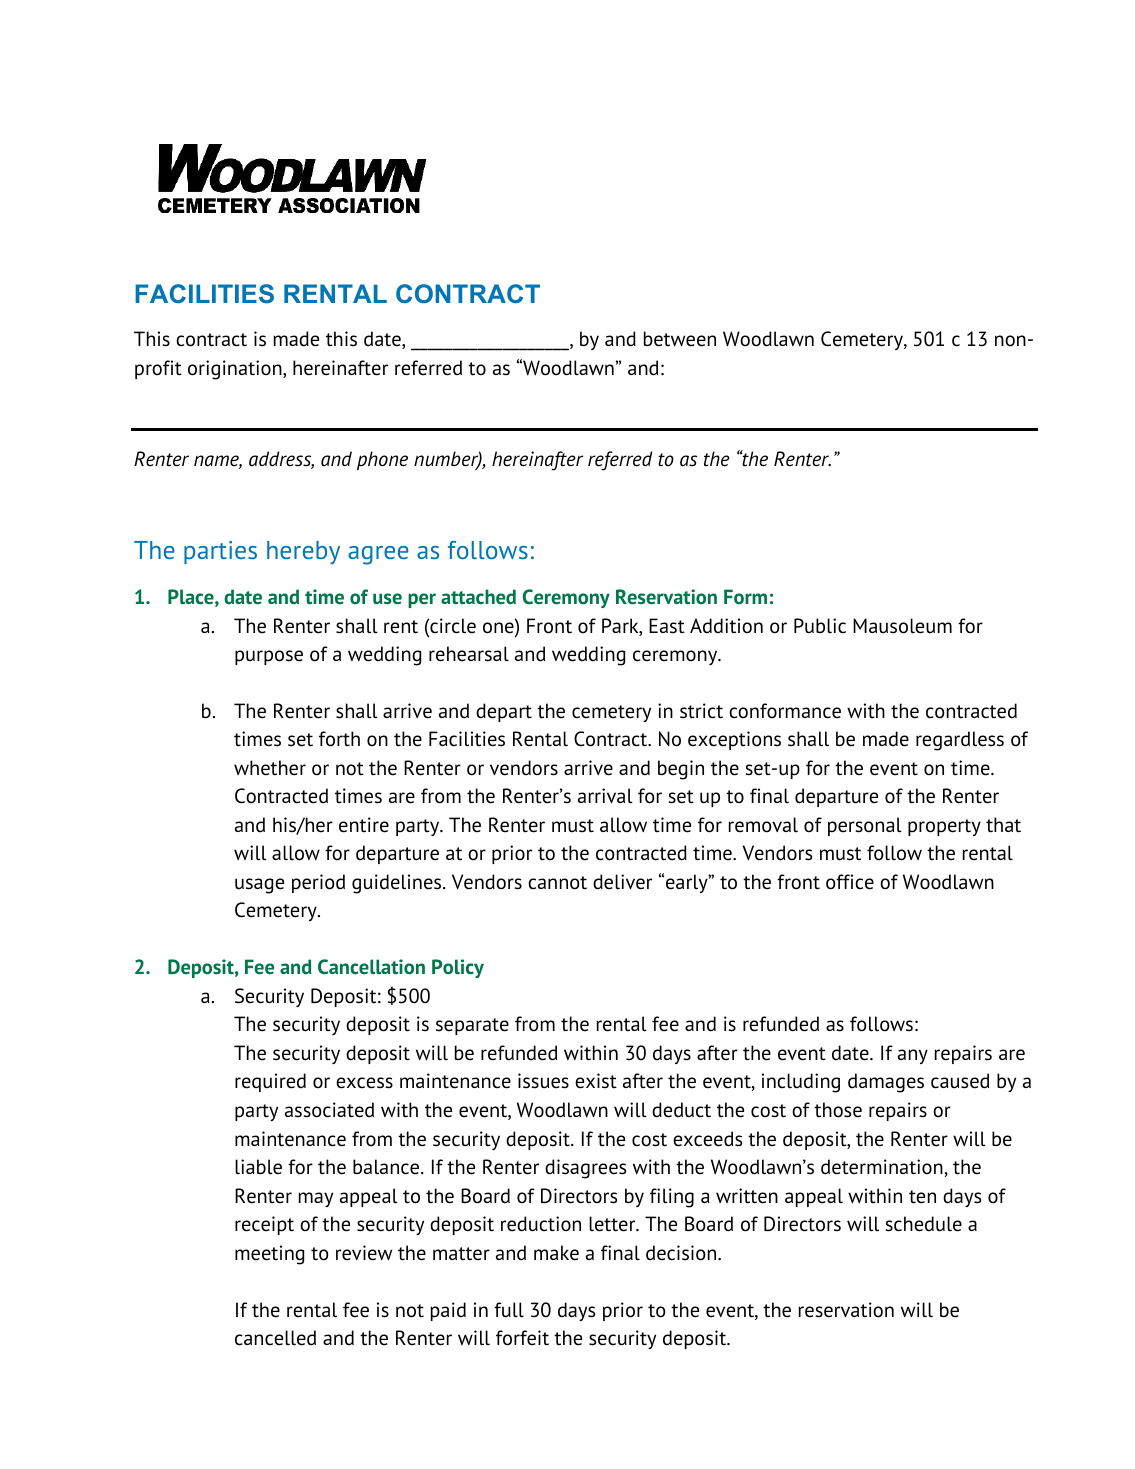 This document has height=1469, width=1135. I want to click on phone, so click(382, 460).
